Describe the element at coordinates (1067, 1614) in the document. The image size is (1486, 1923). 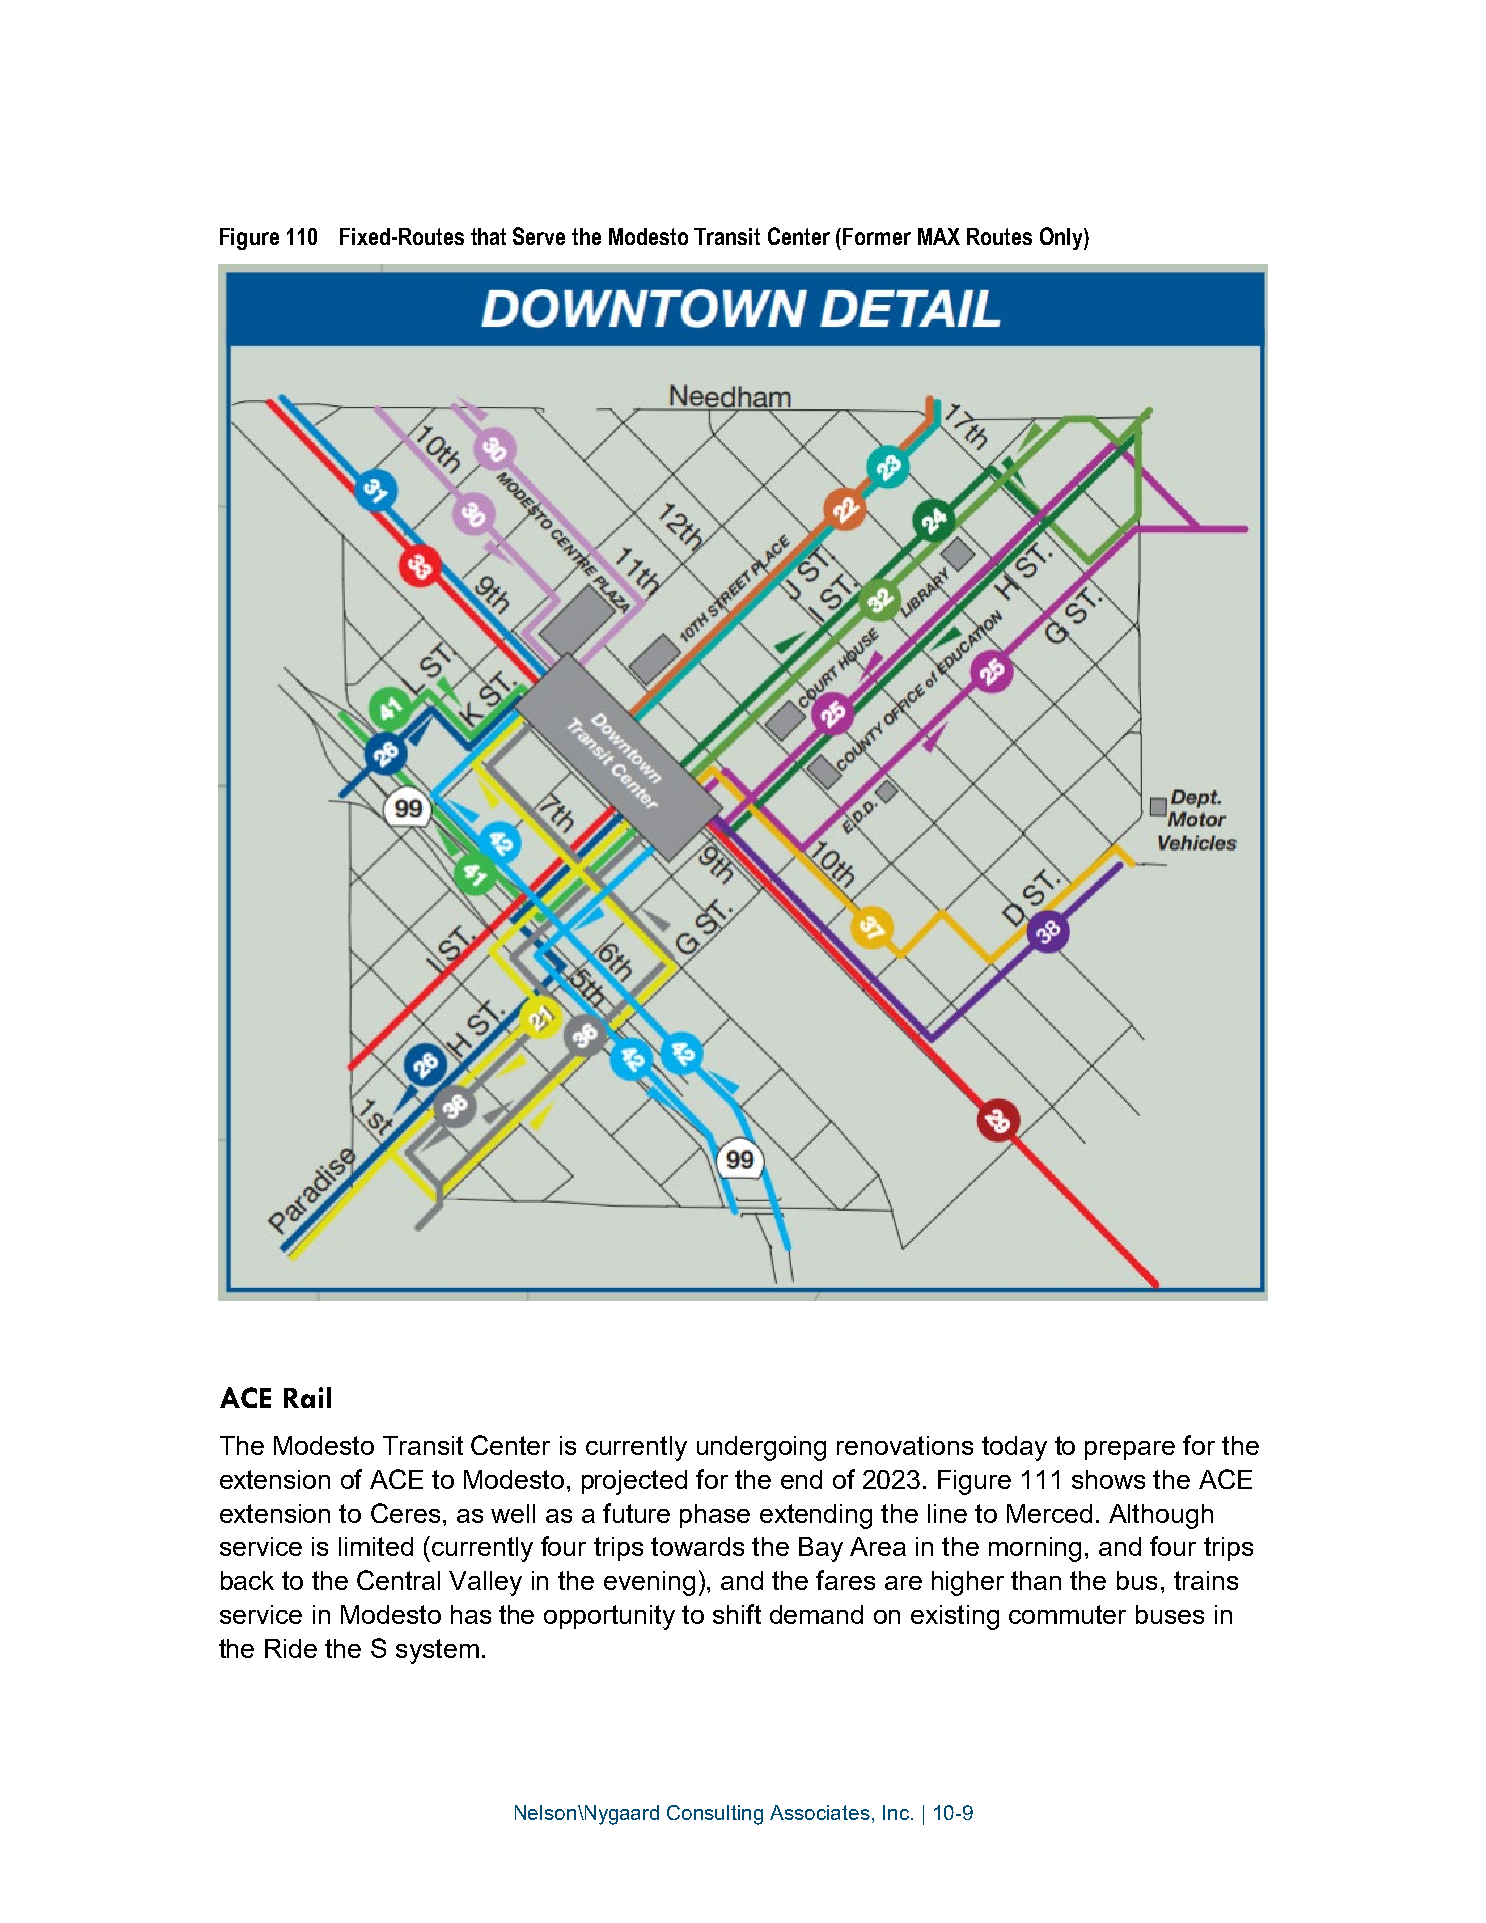
I see `commuter` at that location.
